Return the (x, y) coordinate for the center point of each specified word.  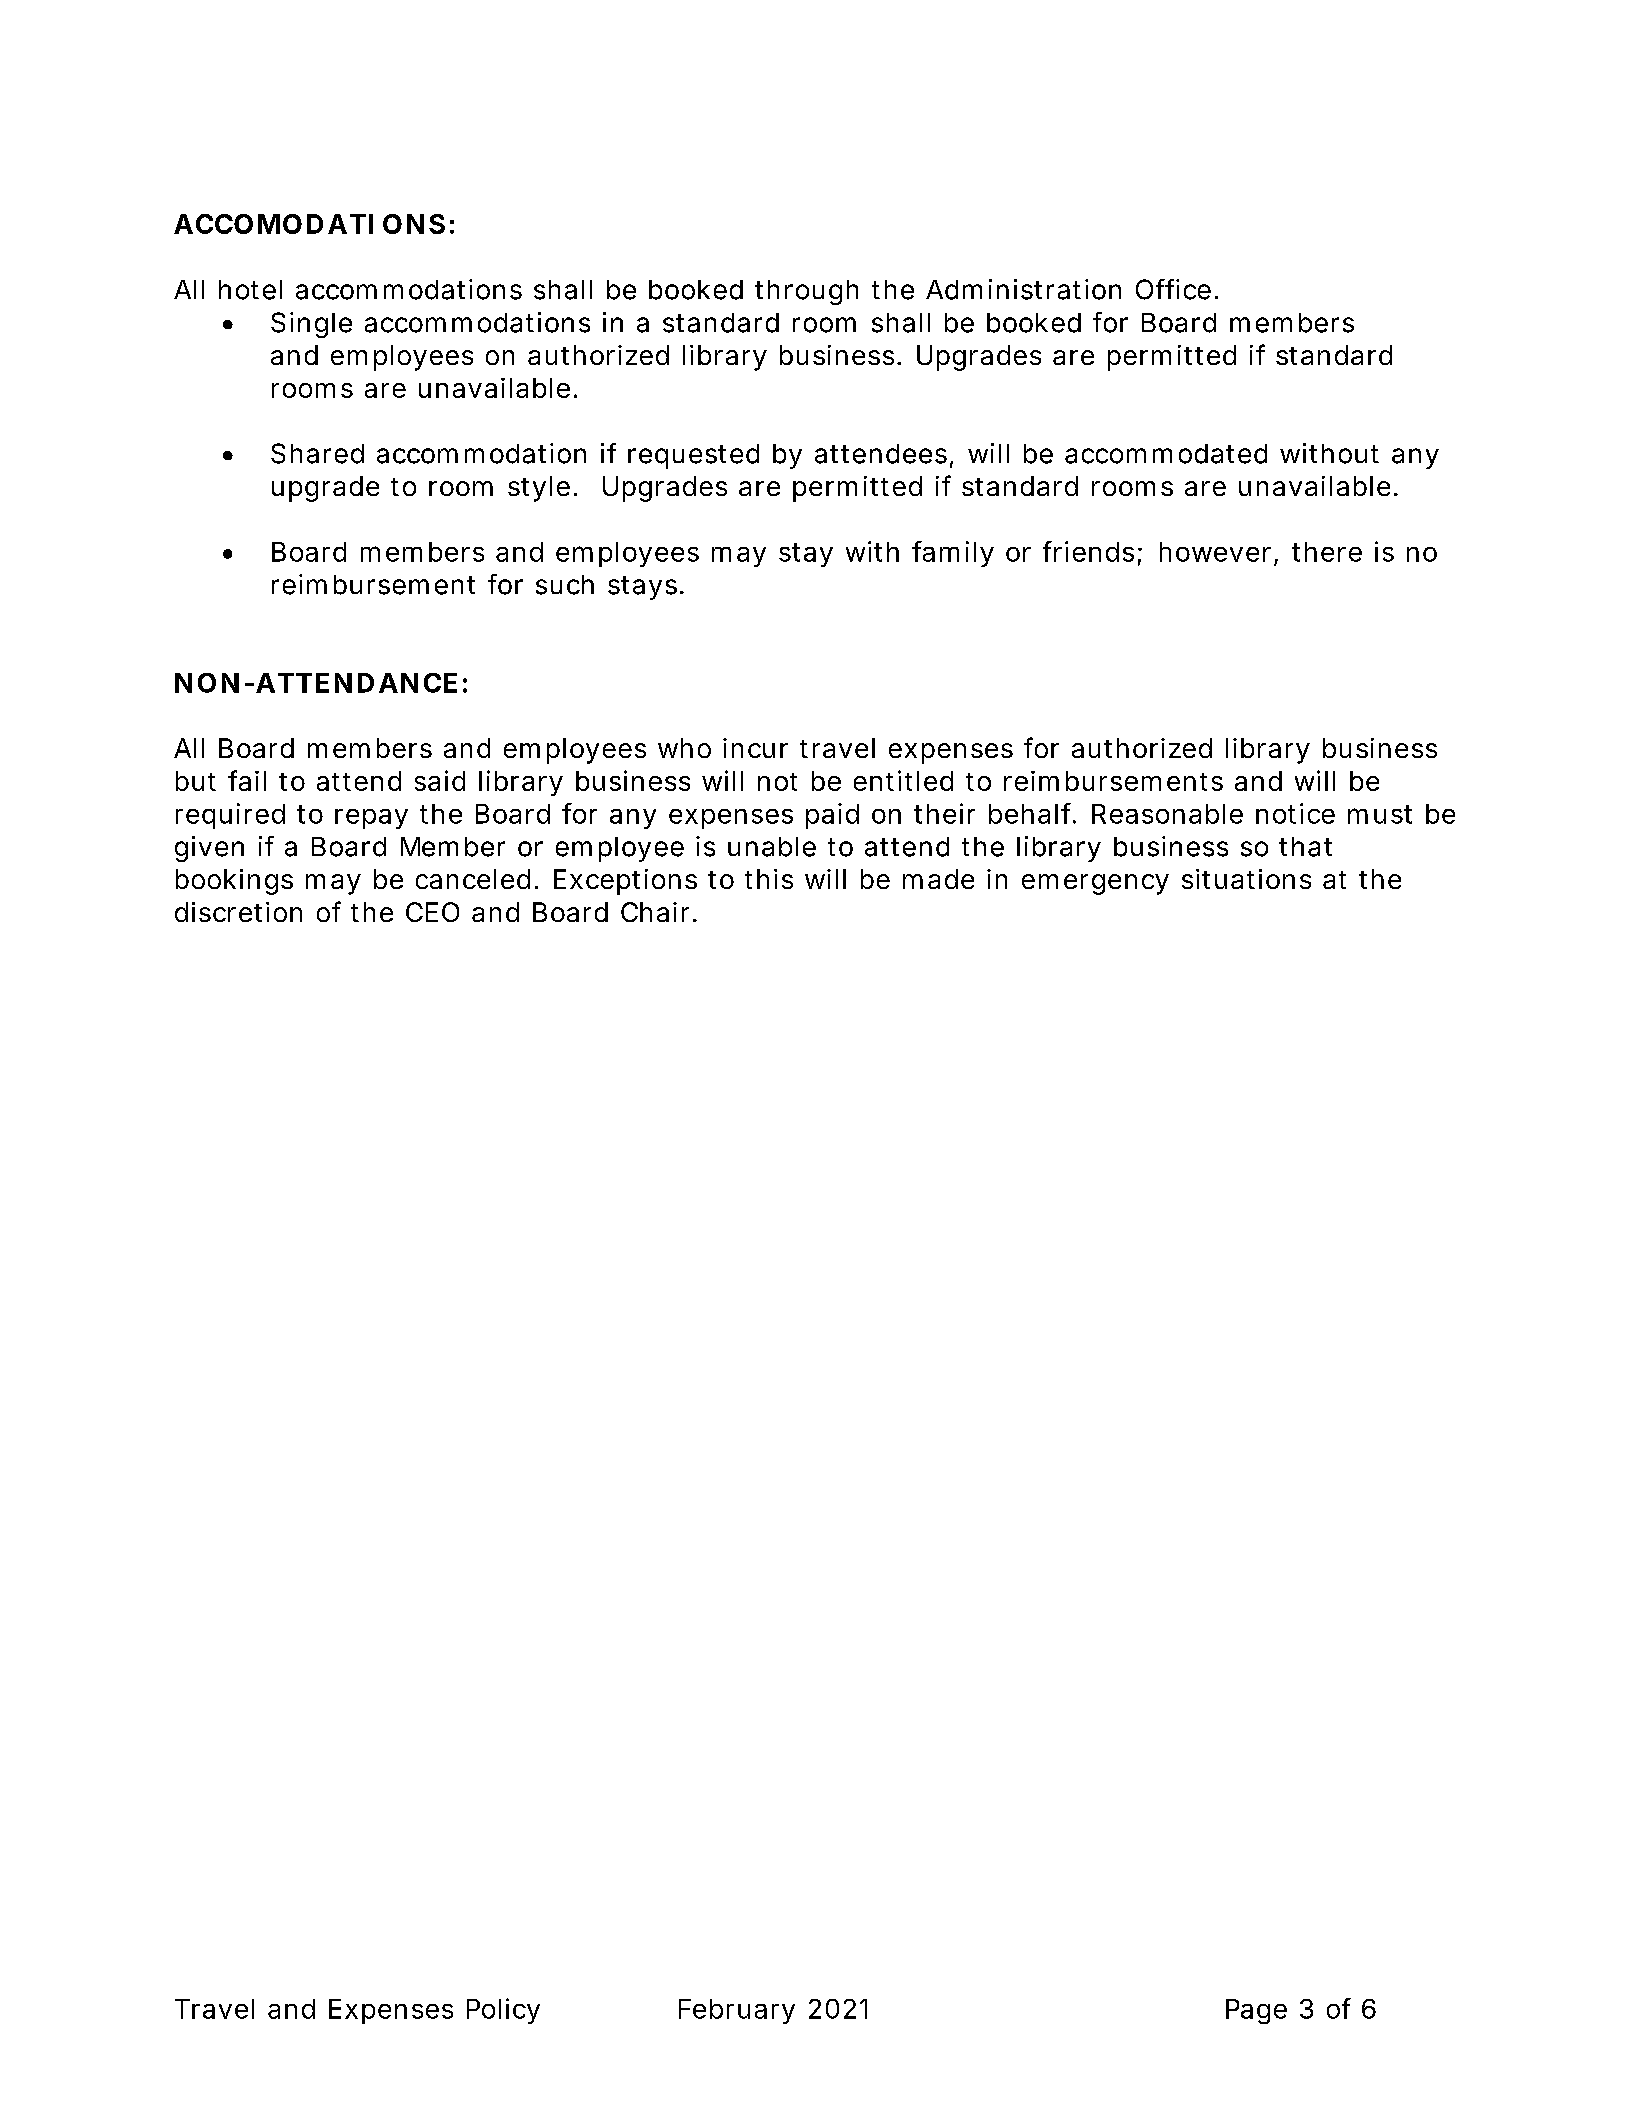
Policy (503, 2011)
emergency (1095, 884)
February (737, 2011)
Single (311, 325)
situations (1246, 879)
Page (1256, 2011)
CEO (432, 912)
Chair (655, 912)
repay (371, 819)
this (769, 879)
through (806, 292)
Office (1173, 289)
